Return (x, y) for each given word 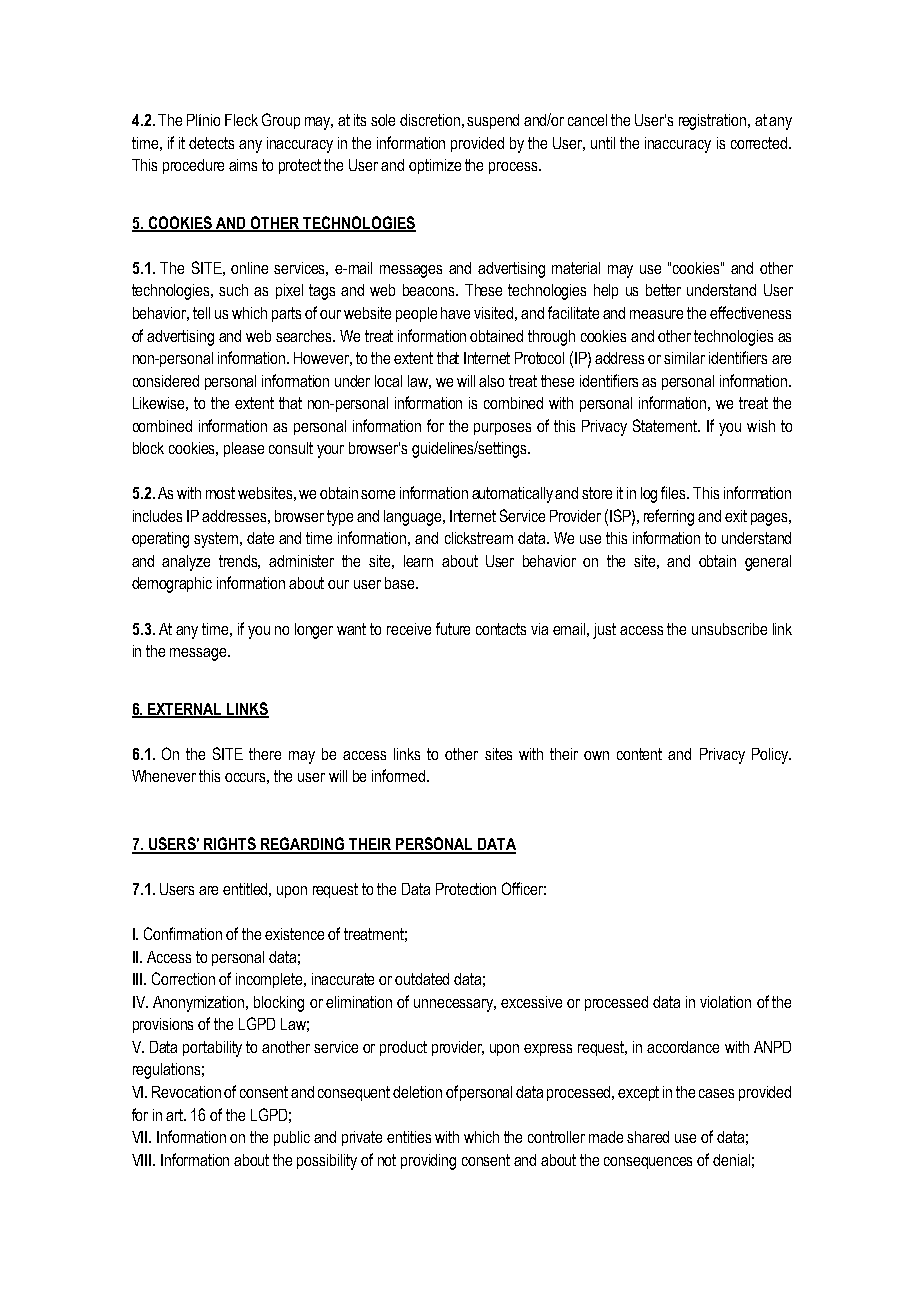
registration (714, 122)
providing (428, 1162)
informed (400, 775)
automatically (514, 495)
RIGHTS (230, 845)
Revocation (186, 1092)
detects (211, 143)
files (675, 492)
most (220, 493)
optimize (435, 166)
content (639, 754)
